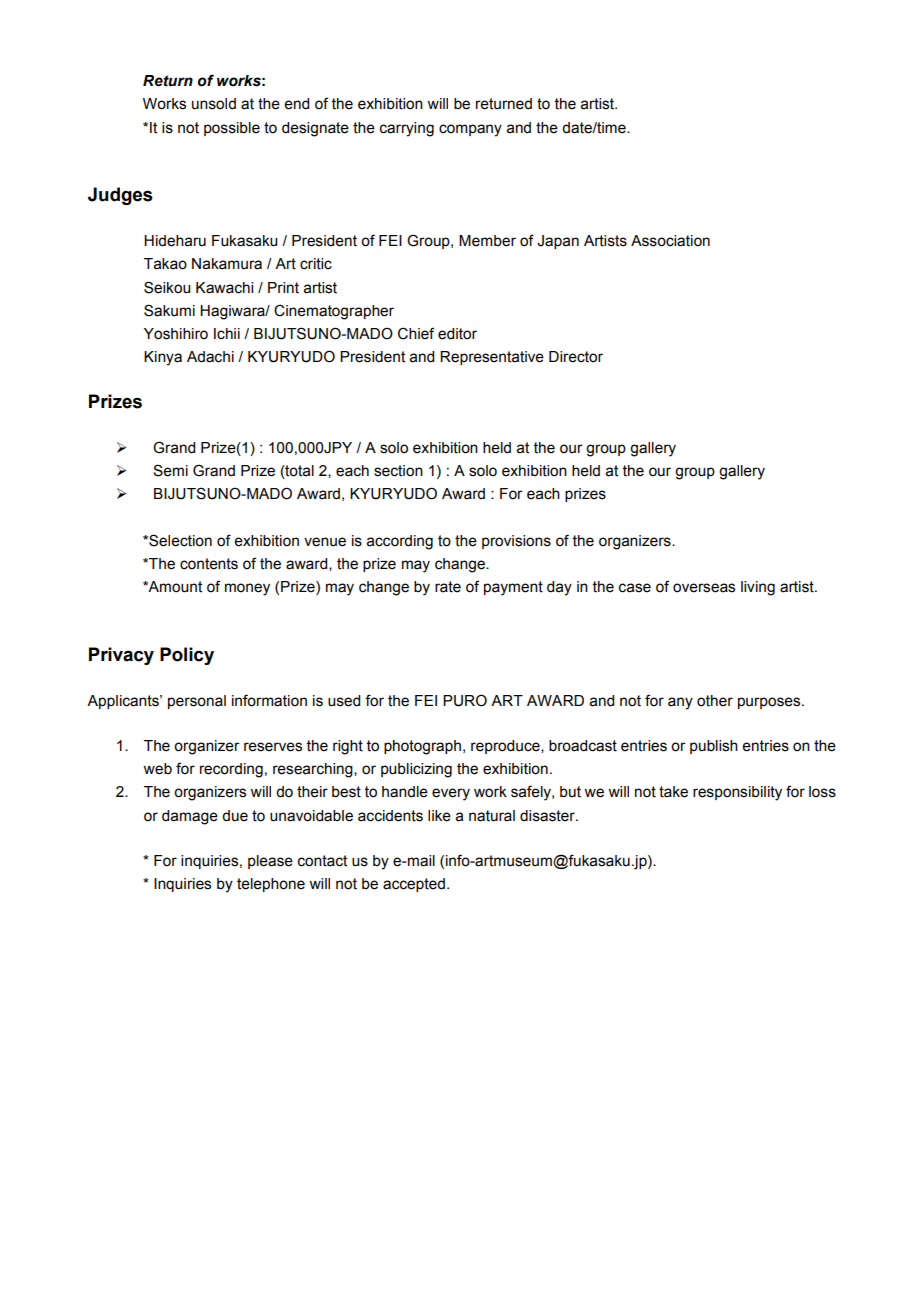 The width and height of the image is (924, 1308). Describe the element at coordinates (758, 588) in the image. I see `living` at that location.
